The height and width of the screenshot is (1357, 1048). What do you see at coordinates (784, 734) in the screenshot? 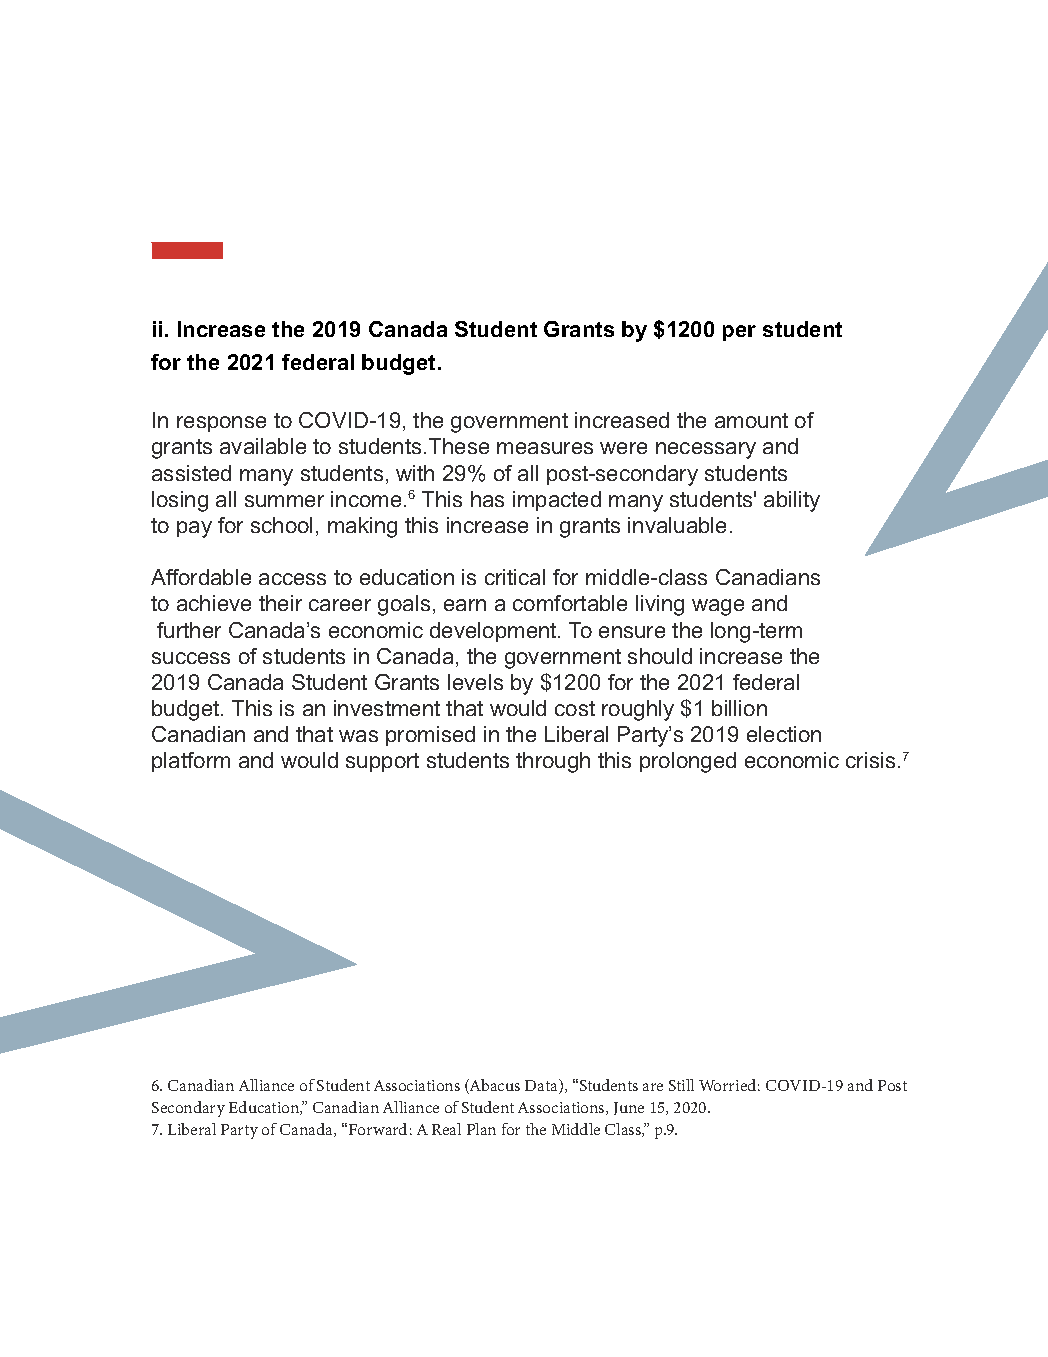
I see `election` at bounding box center [784, 734].
